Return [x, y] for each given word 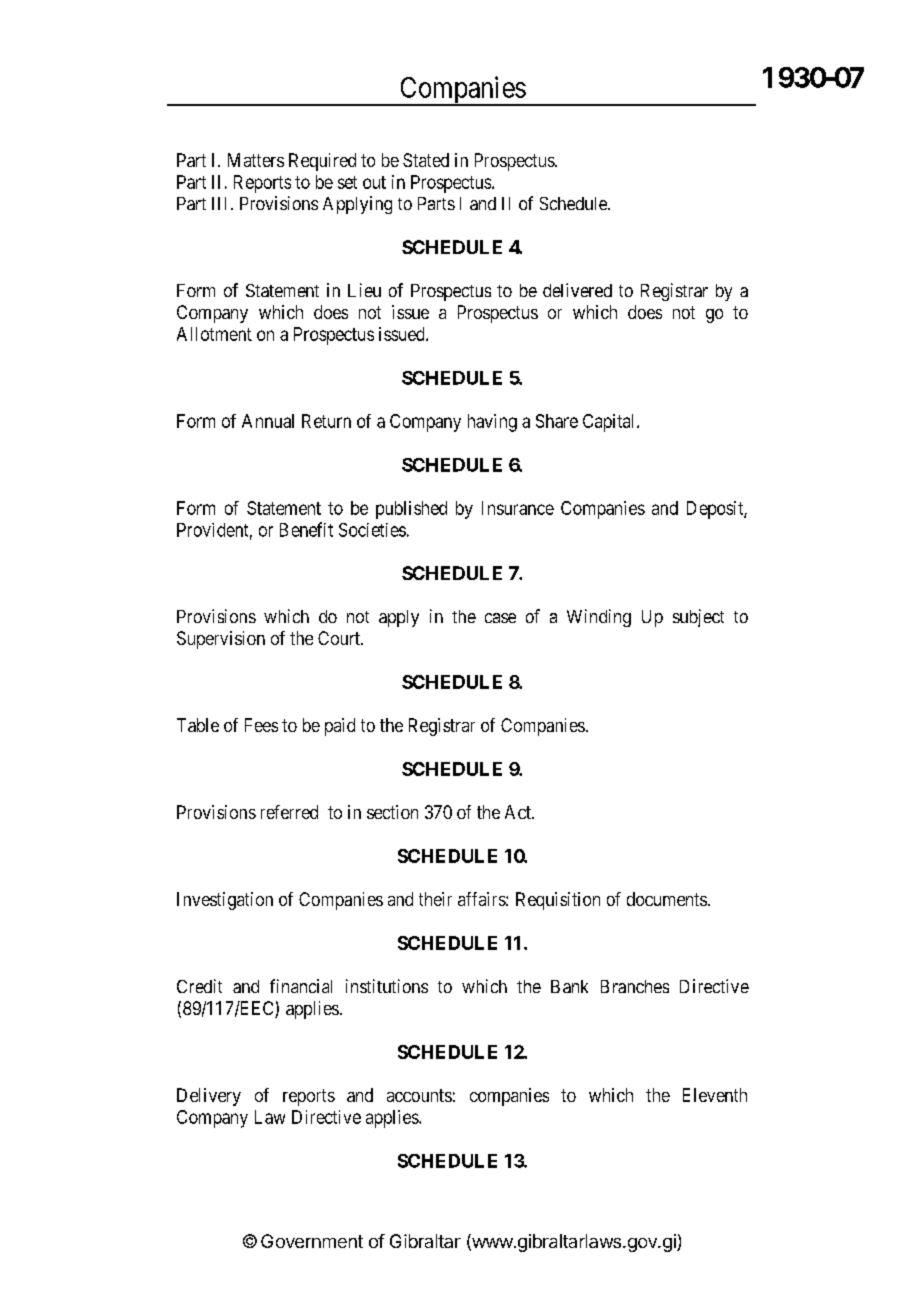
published [411, 510]
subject [698, 618]
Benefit [306, 529]
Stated [426, 160]
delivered [577, 290]
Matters [256, 160]
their [435, 899]
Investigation [225, 901]
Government [312, 1241]
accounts [419, 1095]
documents [667, 899]
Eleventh [715, 1095]
